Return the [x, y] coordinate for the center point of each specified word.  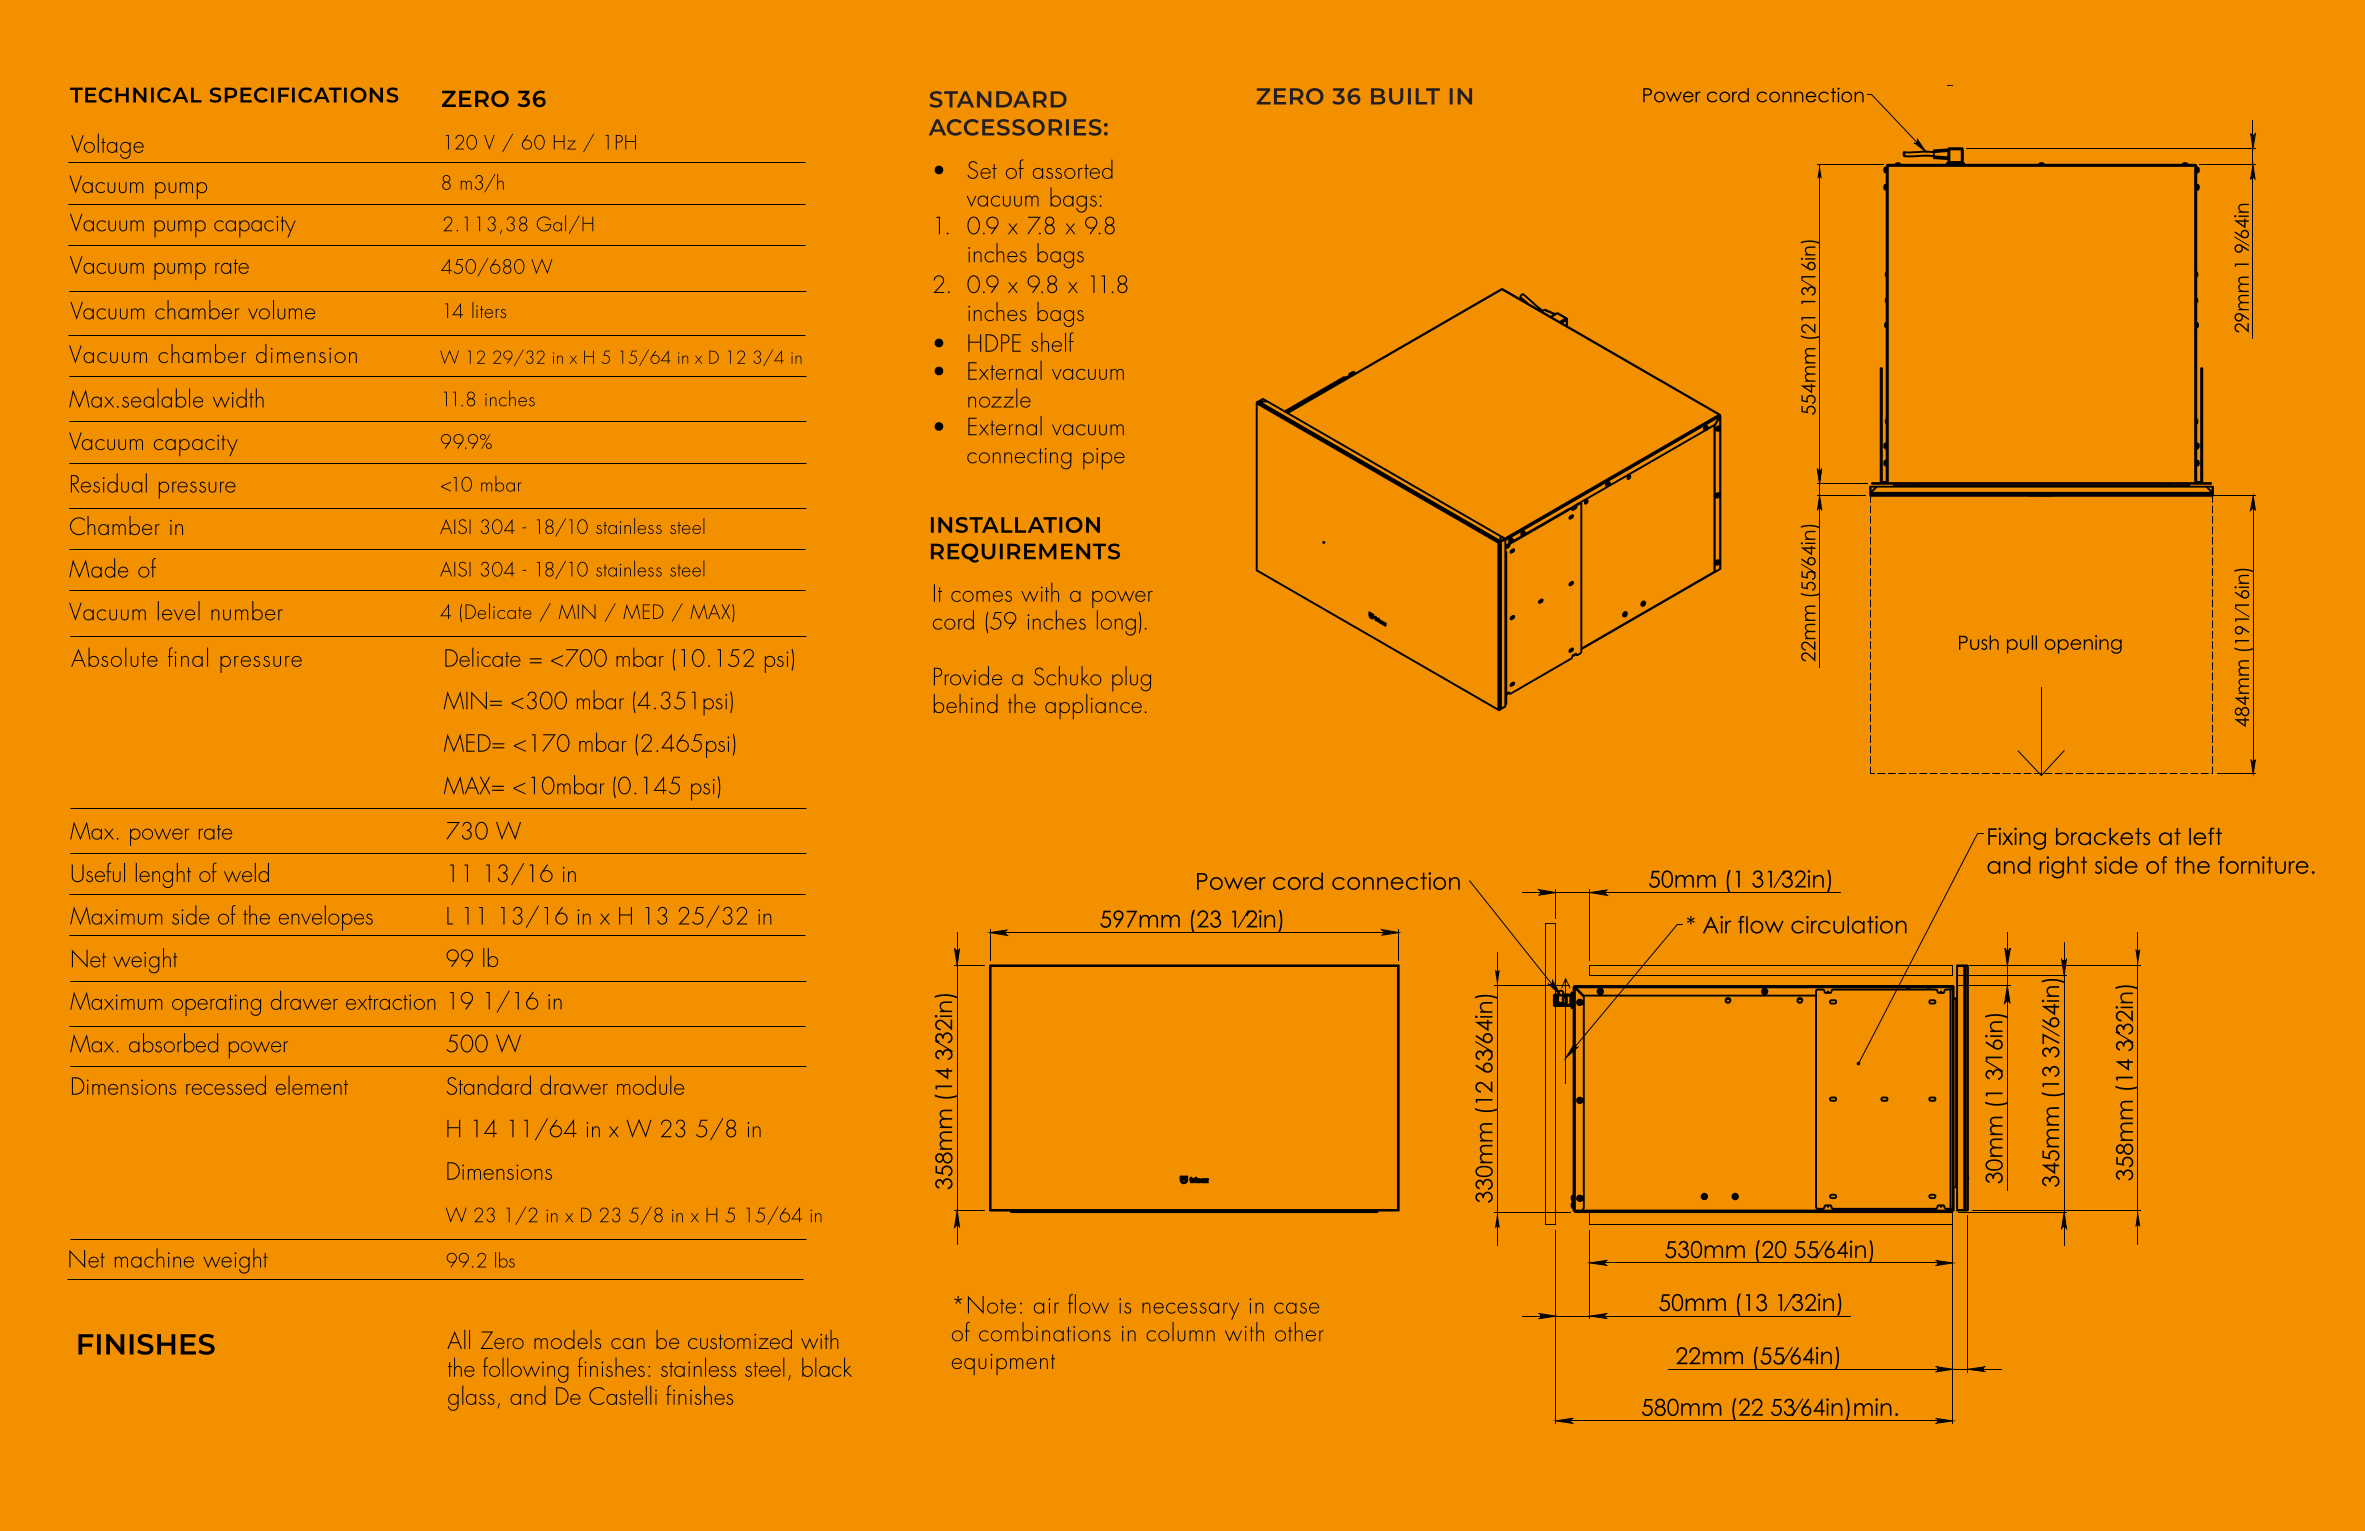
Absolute [114, 657]
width [238, 398]
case [1296, 1308]
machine [154, 1258]
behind [966, 703]
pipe [1104, 459]
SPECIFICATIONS [304, 95]
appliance [1093, 706]
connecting [1019, 458]
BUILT [1405, 96]
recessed [226, 1085]
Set [982, 170]
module [650, 1085]
